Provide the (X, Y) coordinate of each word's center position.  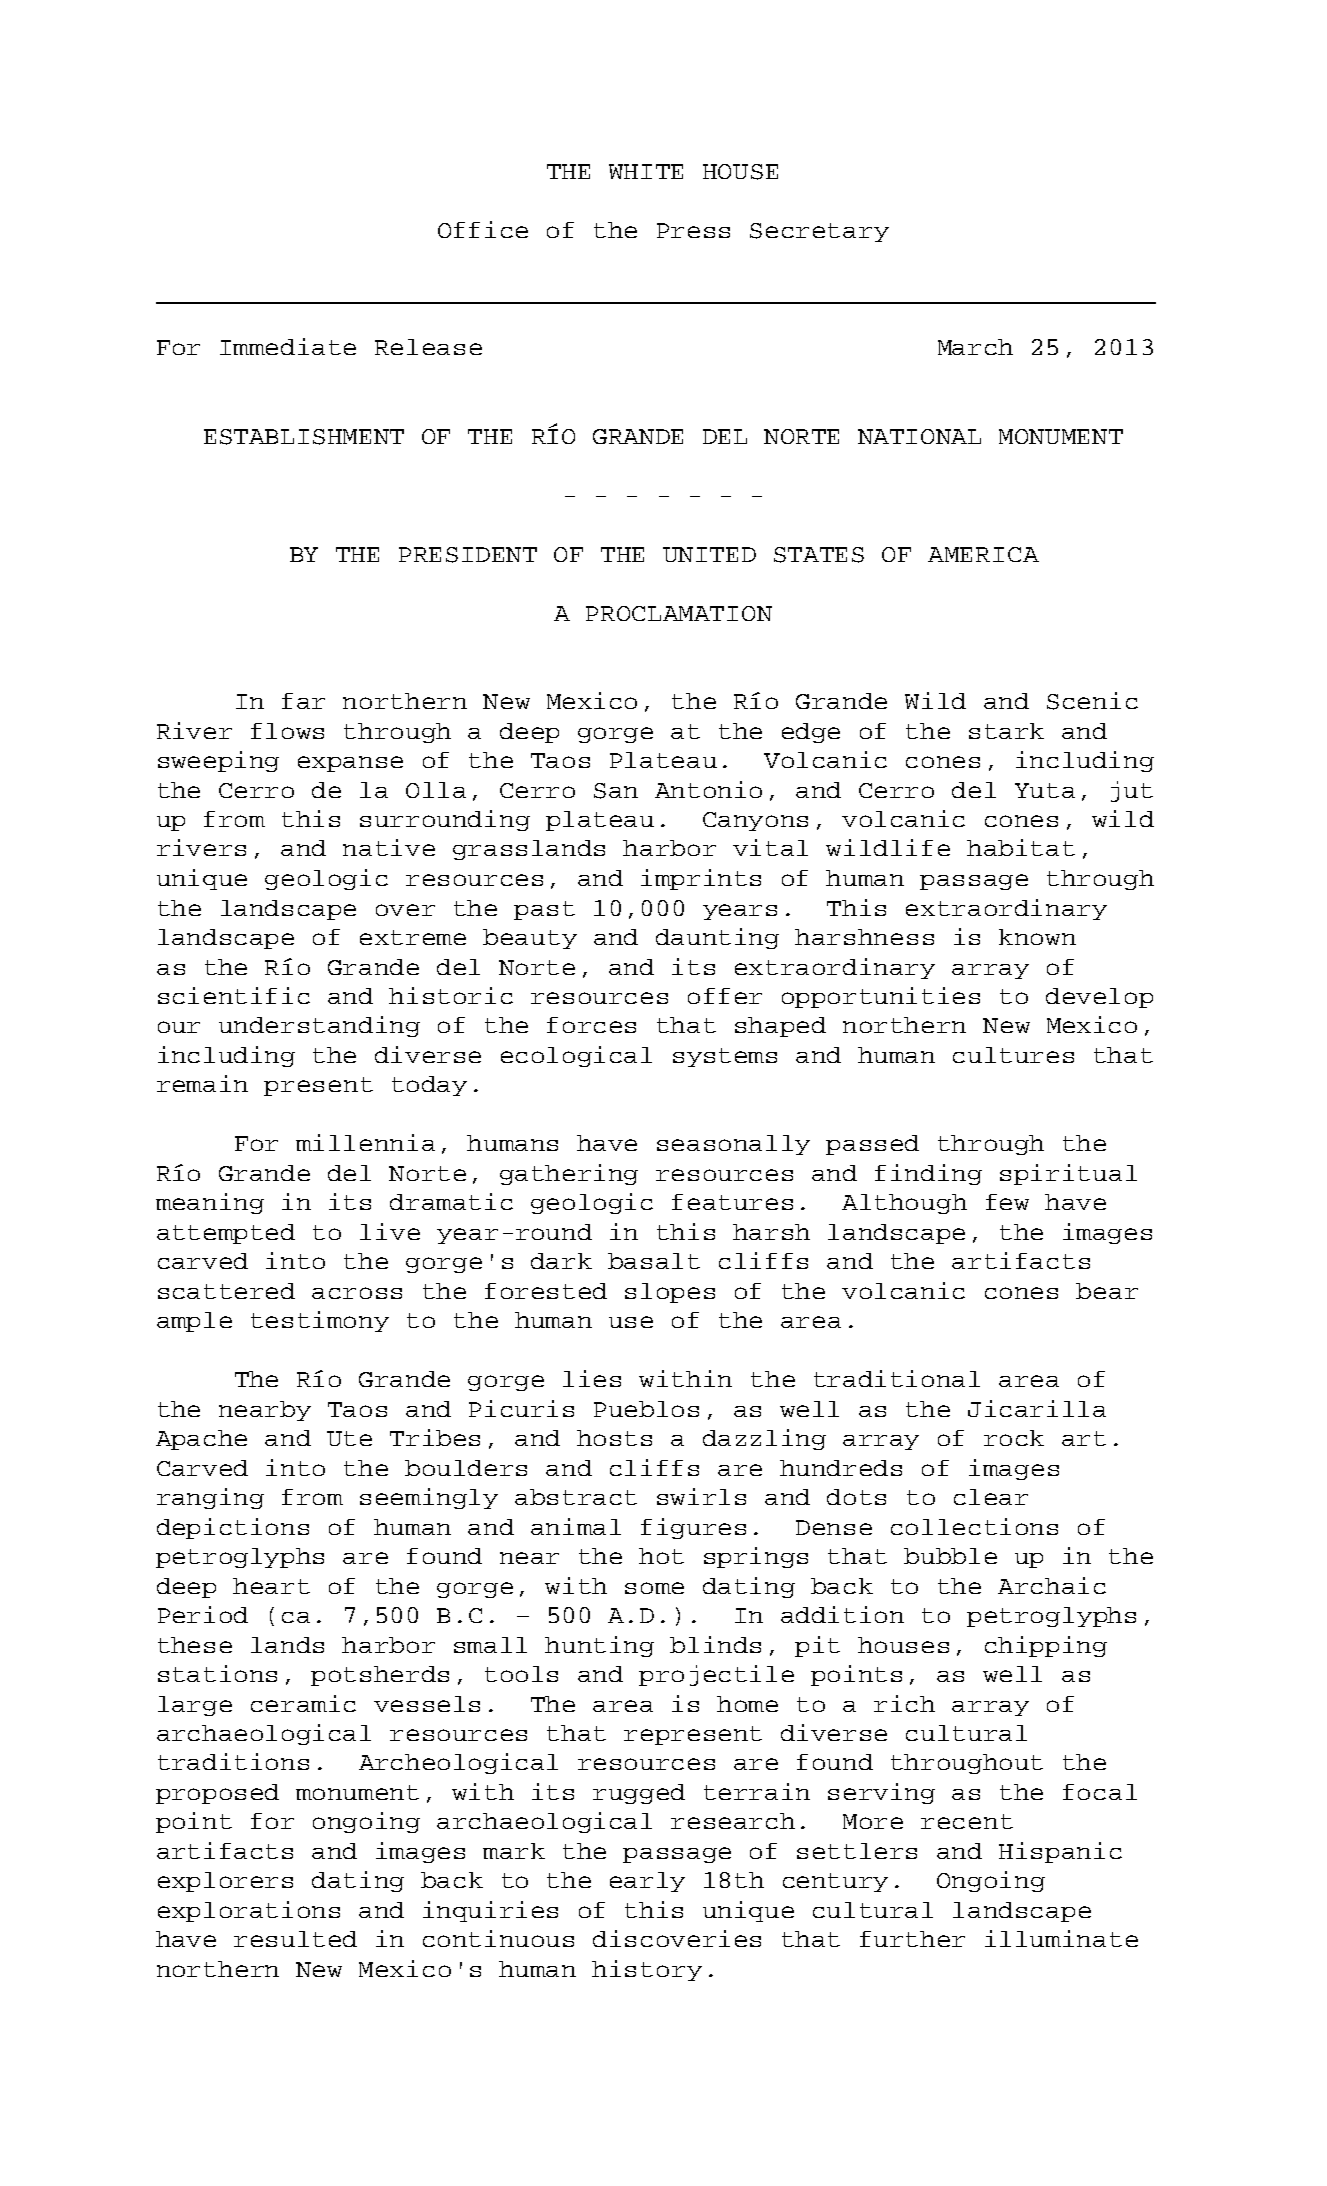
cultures (1013, 1055)
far (303, 701)
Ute (349, 1438)
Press (693, 230)
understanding (319, 1026)
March (975, 347)
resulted (295, 1939)
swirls (701, 1496)
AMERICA (983, 554)
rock (1014, 1438)
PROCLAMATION (679, 613)
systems (725, 1057)
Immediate (288, 346)
